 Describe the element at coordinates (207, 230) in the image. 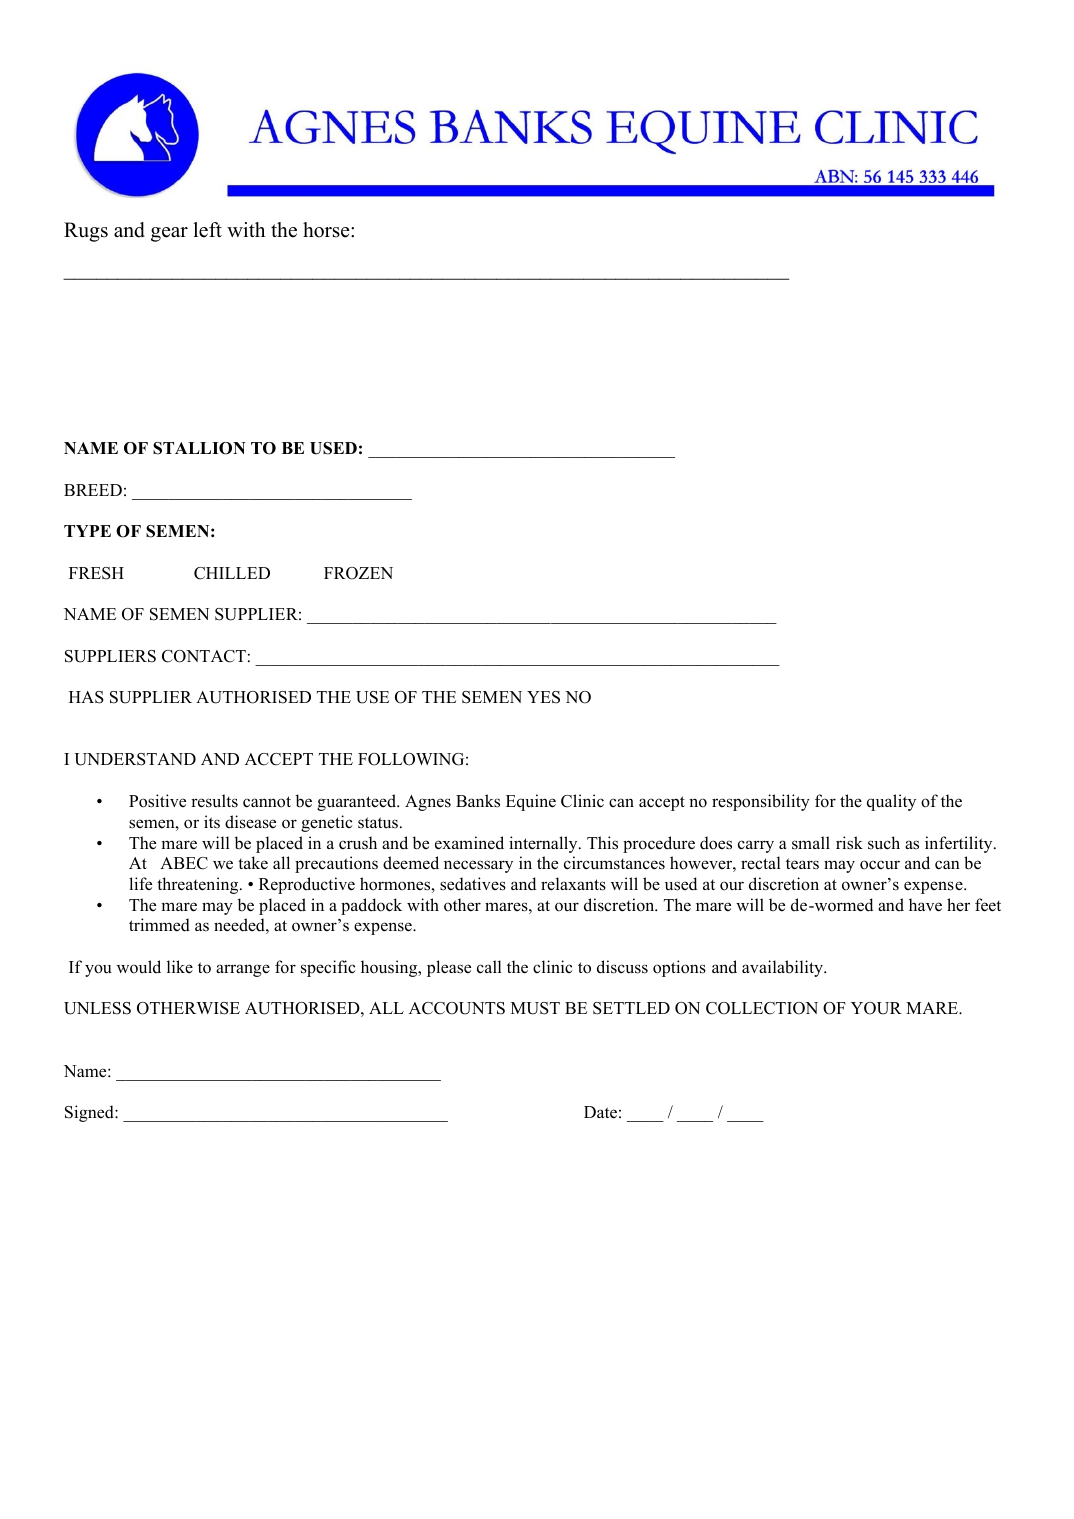

I see `left` at that location.
